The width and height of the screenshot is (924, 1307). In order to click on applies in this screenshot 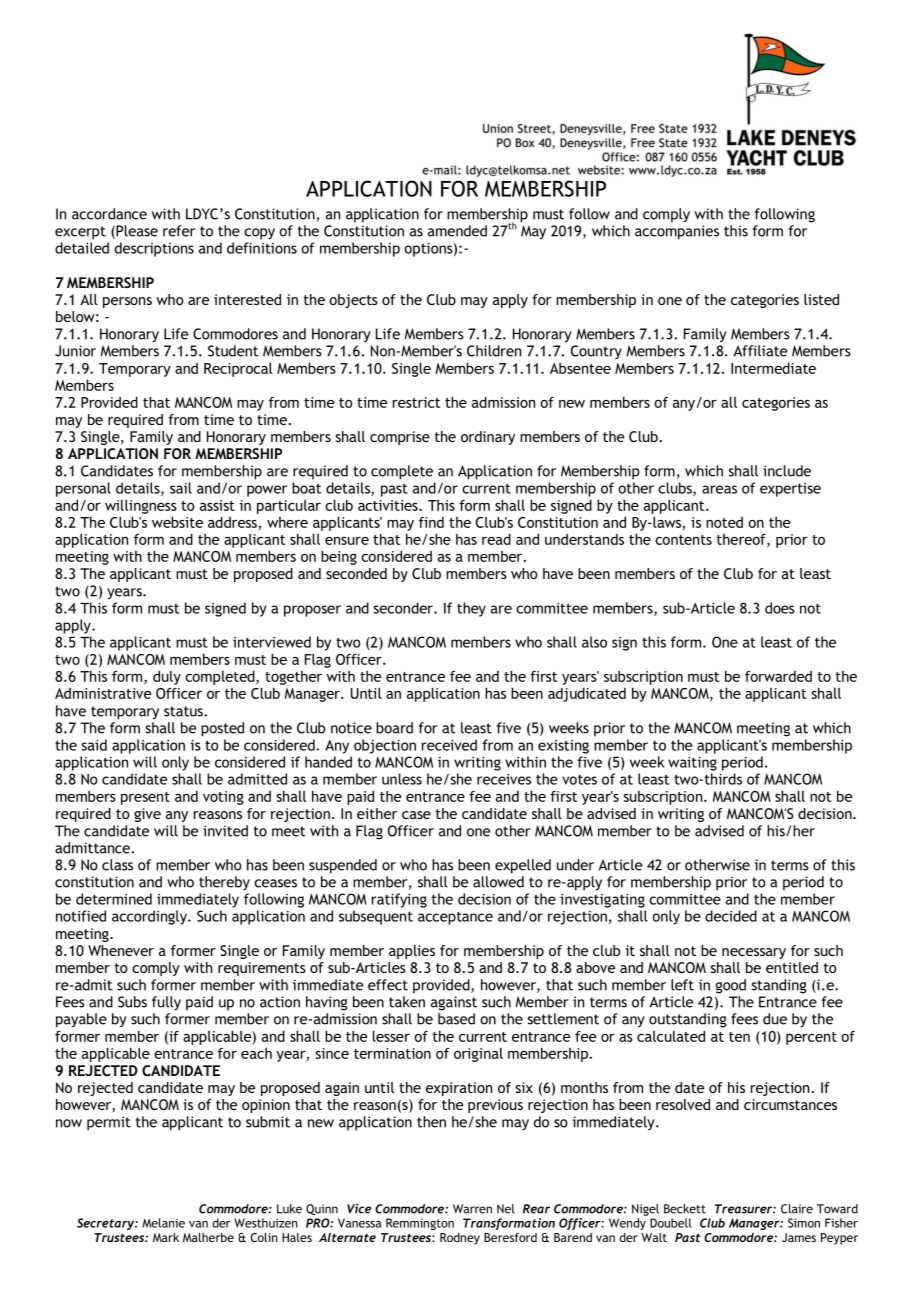, I will do `click(412, 952)`.
